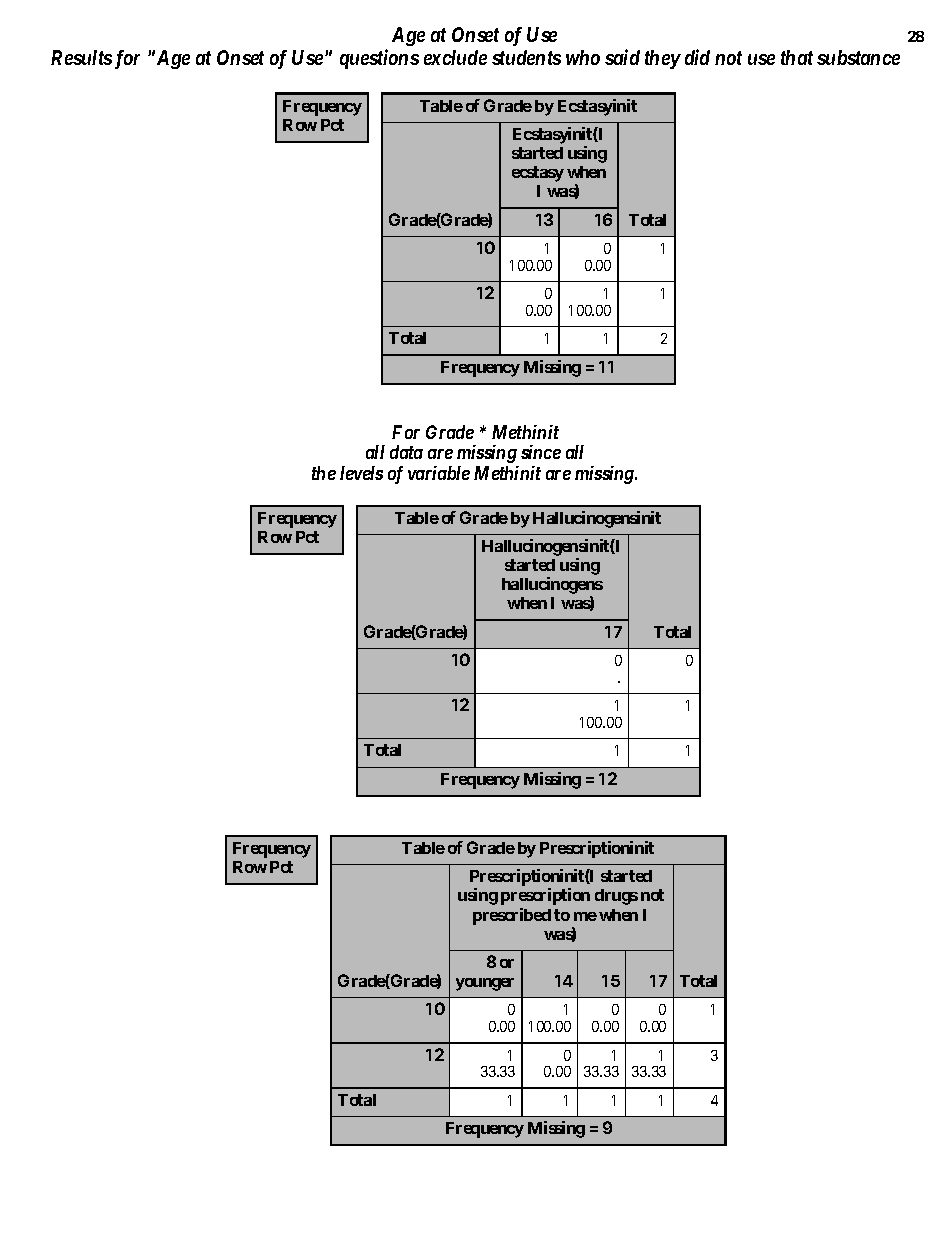 This document has width=952, height=1233. I want to click on exclude, so click(455, 57).
